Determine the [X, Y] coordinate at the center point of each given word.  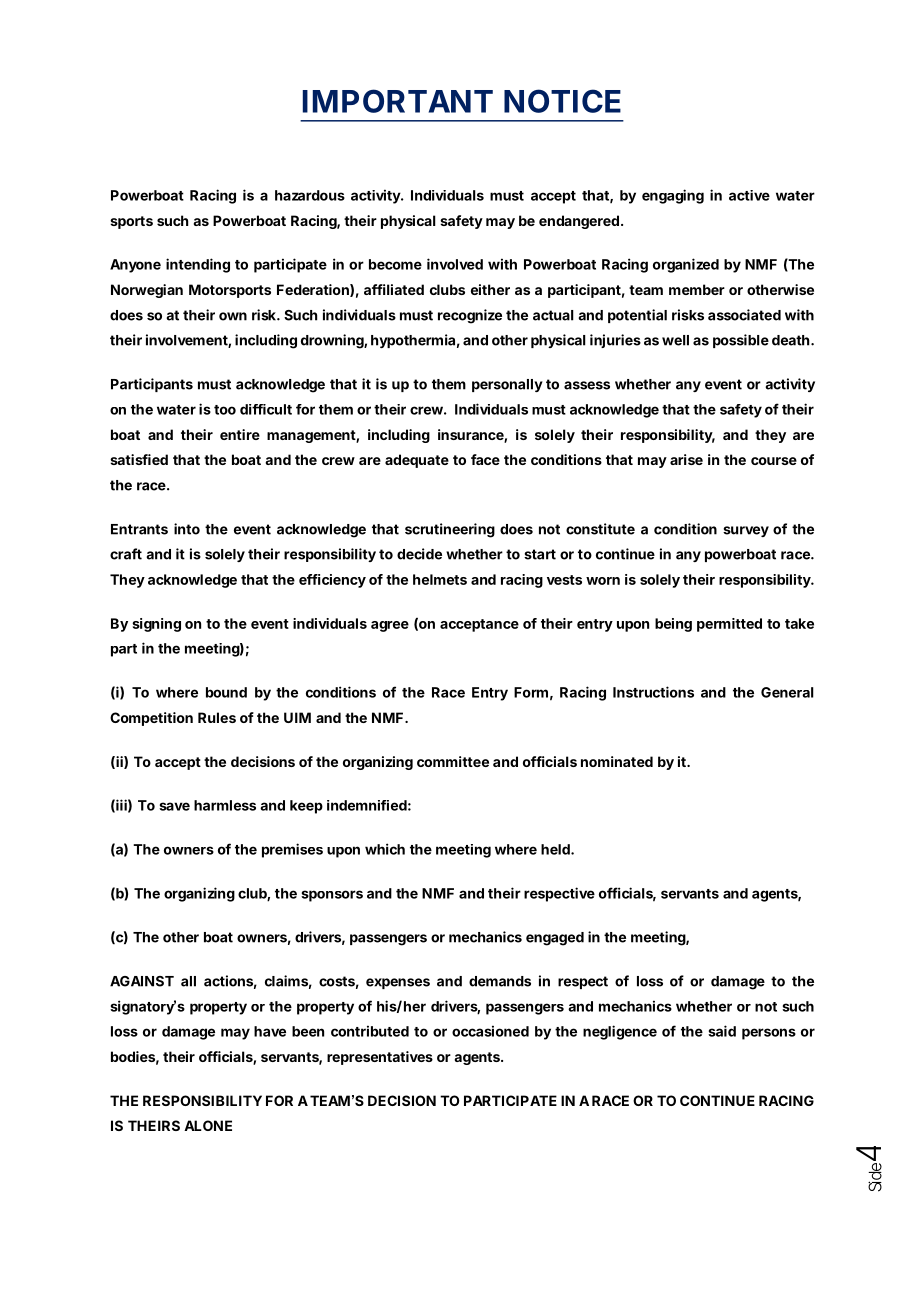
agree [390, 626]
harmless [225, 805]
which [385, 849]
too [225, 410]
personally [507, 385]
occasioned [490, 1031]
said [722, 1031]
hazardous [310, 195]
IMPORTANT [397, 101]
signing [156, 625]
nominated [617, 761]
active [749, 195]
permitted [729, 625]
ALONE [208, 1125]
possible [741, 341]
